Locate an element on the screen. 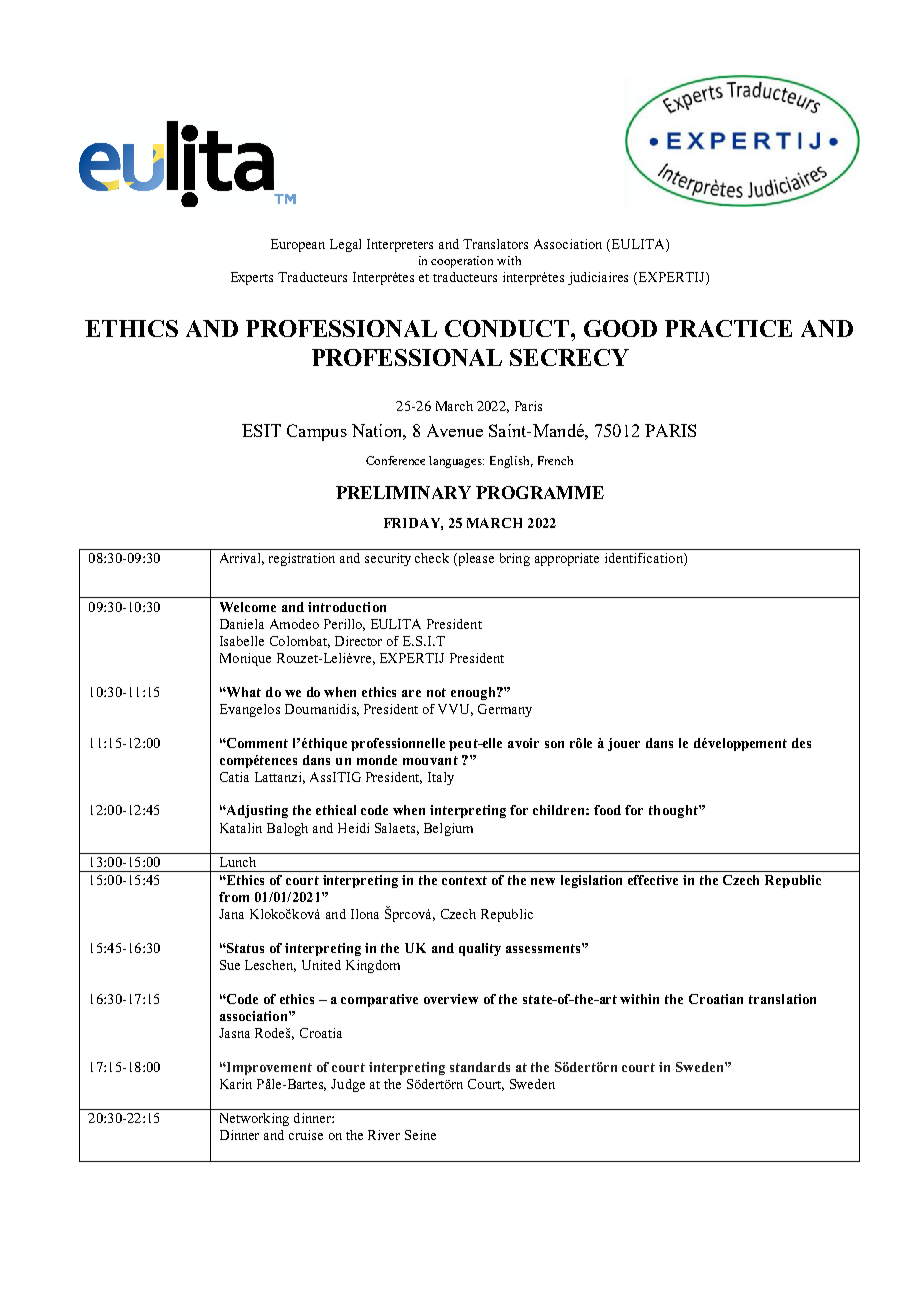 The height and width of the screenshot is (1308, 924). standards is located at coordinates (480, 1067).
